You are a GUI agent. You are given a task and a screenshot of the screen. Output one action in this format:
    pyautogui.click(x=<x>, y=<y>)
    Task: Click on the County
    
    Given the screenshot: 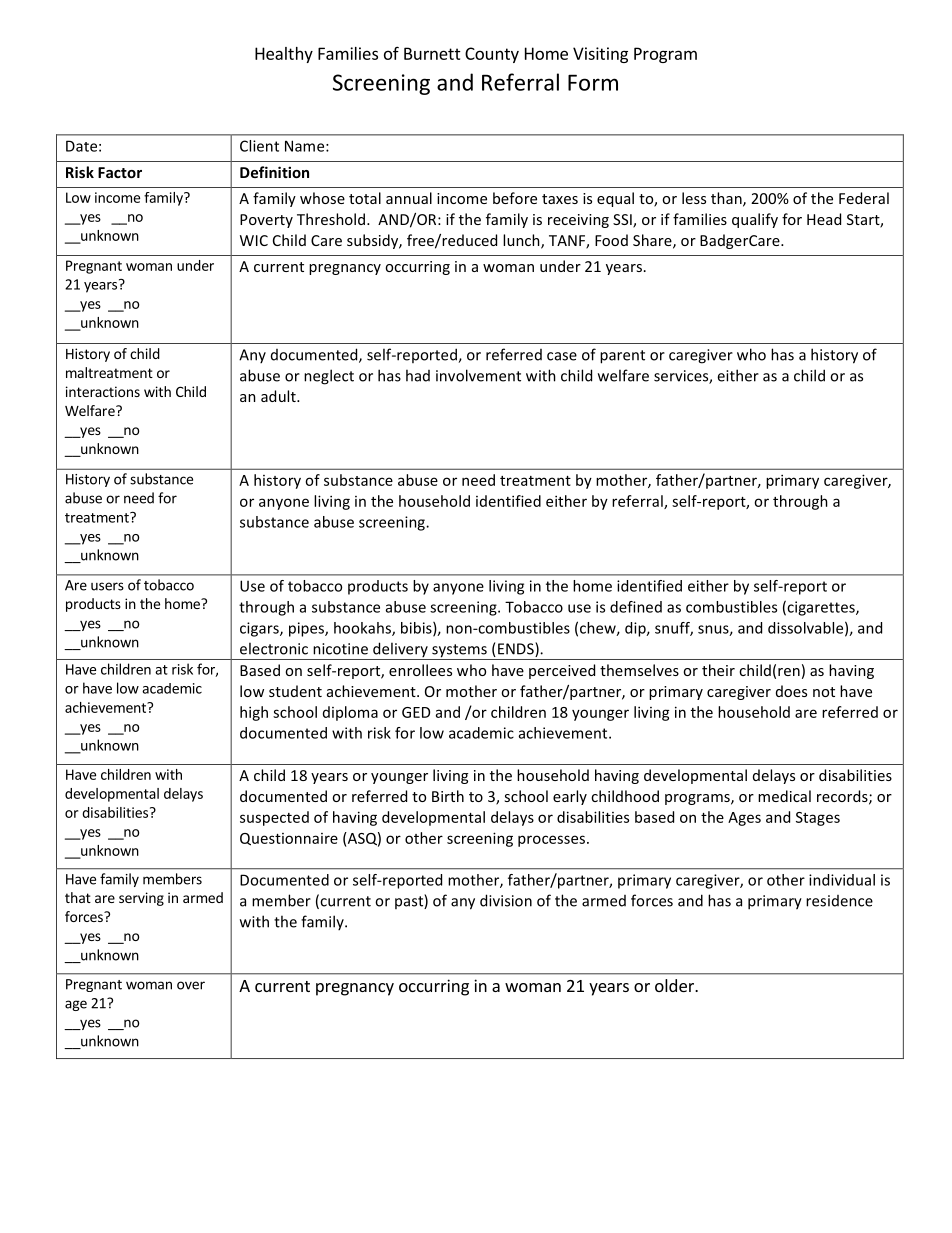 What is the action you would take?
    pyautogui.click(x=492, y=55)
